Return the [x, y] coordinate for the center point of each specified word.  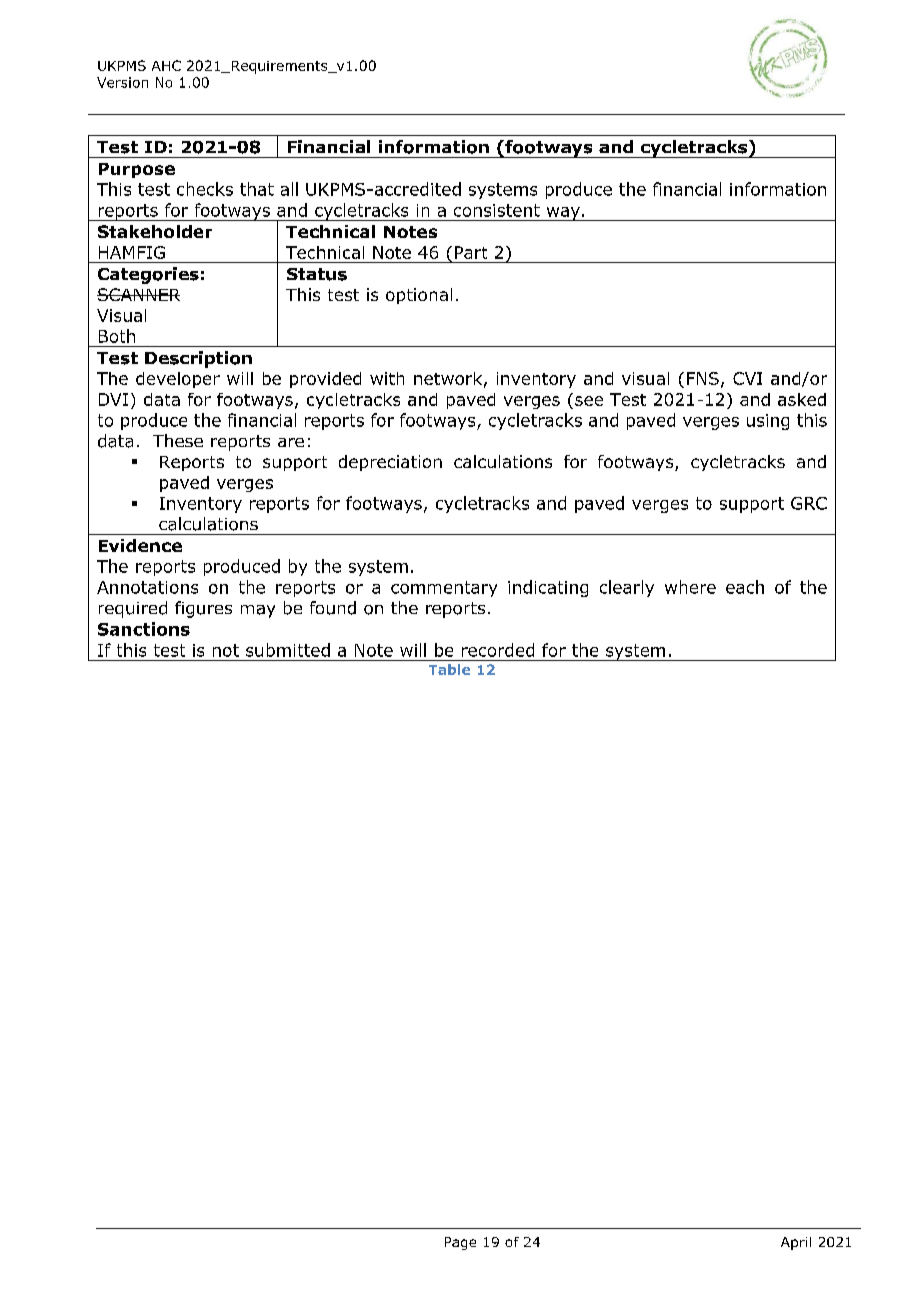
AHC [166, 65]
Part [471, 252]
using [768, 422]
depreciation [390, 463]
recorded [498, 650]
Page [460, 1243]
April [796, 1243]
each [745, 587]
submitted [288, 650]
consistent [497, 210]
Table [449, 669]
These [178, 440]
